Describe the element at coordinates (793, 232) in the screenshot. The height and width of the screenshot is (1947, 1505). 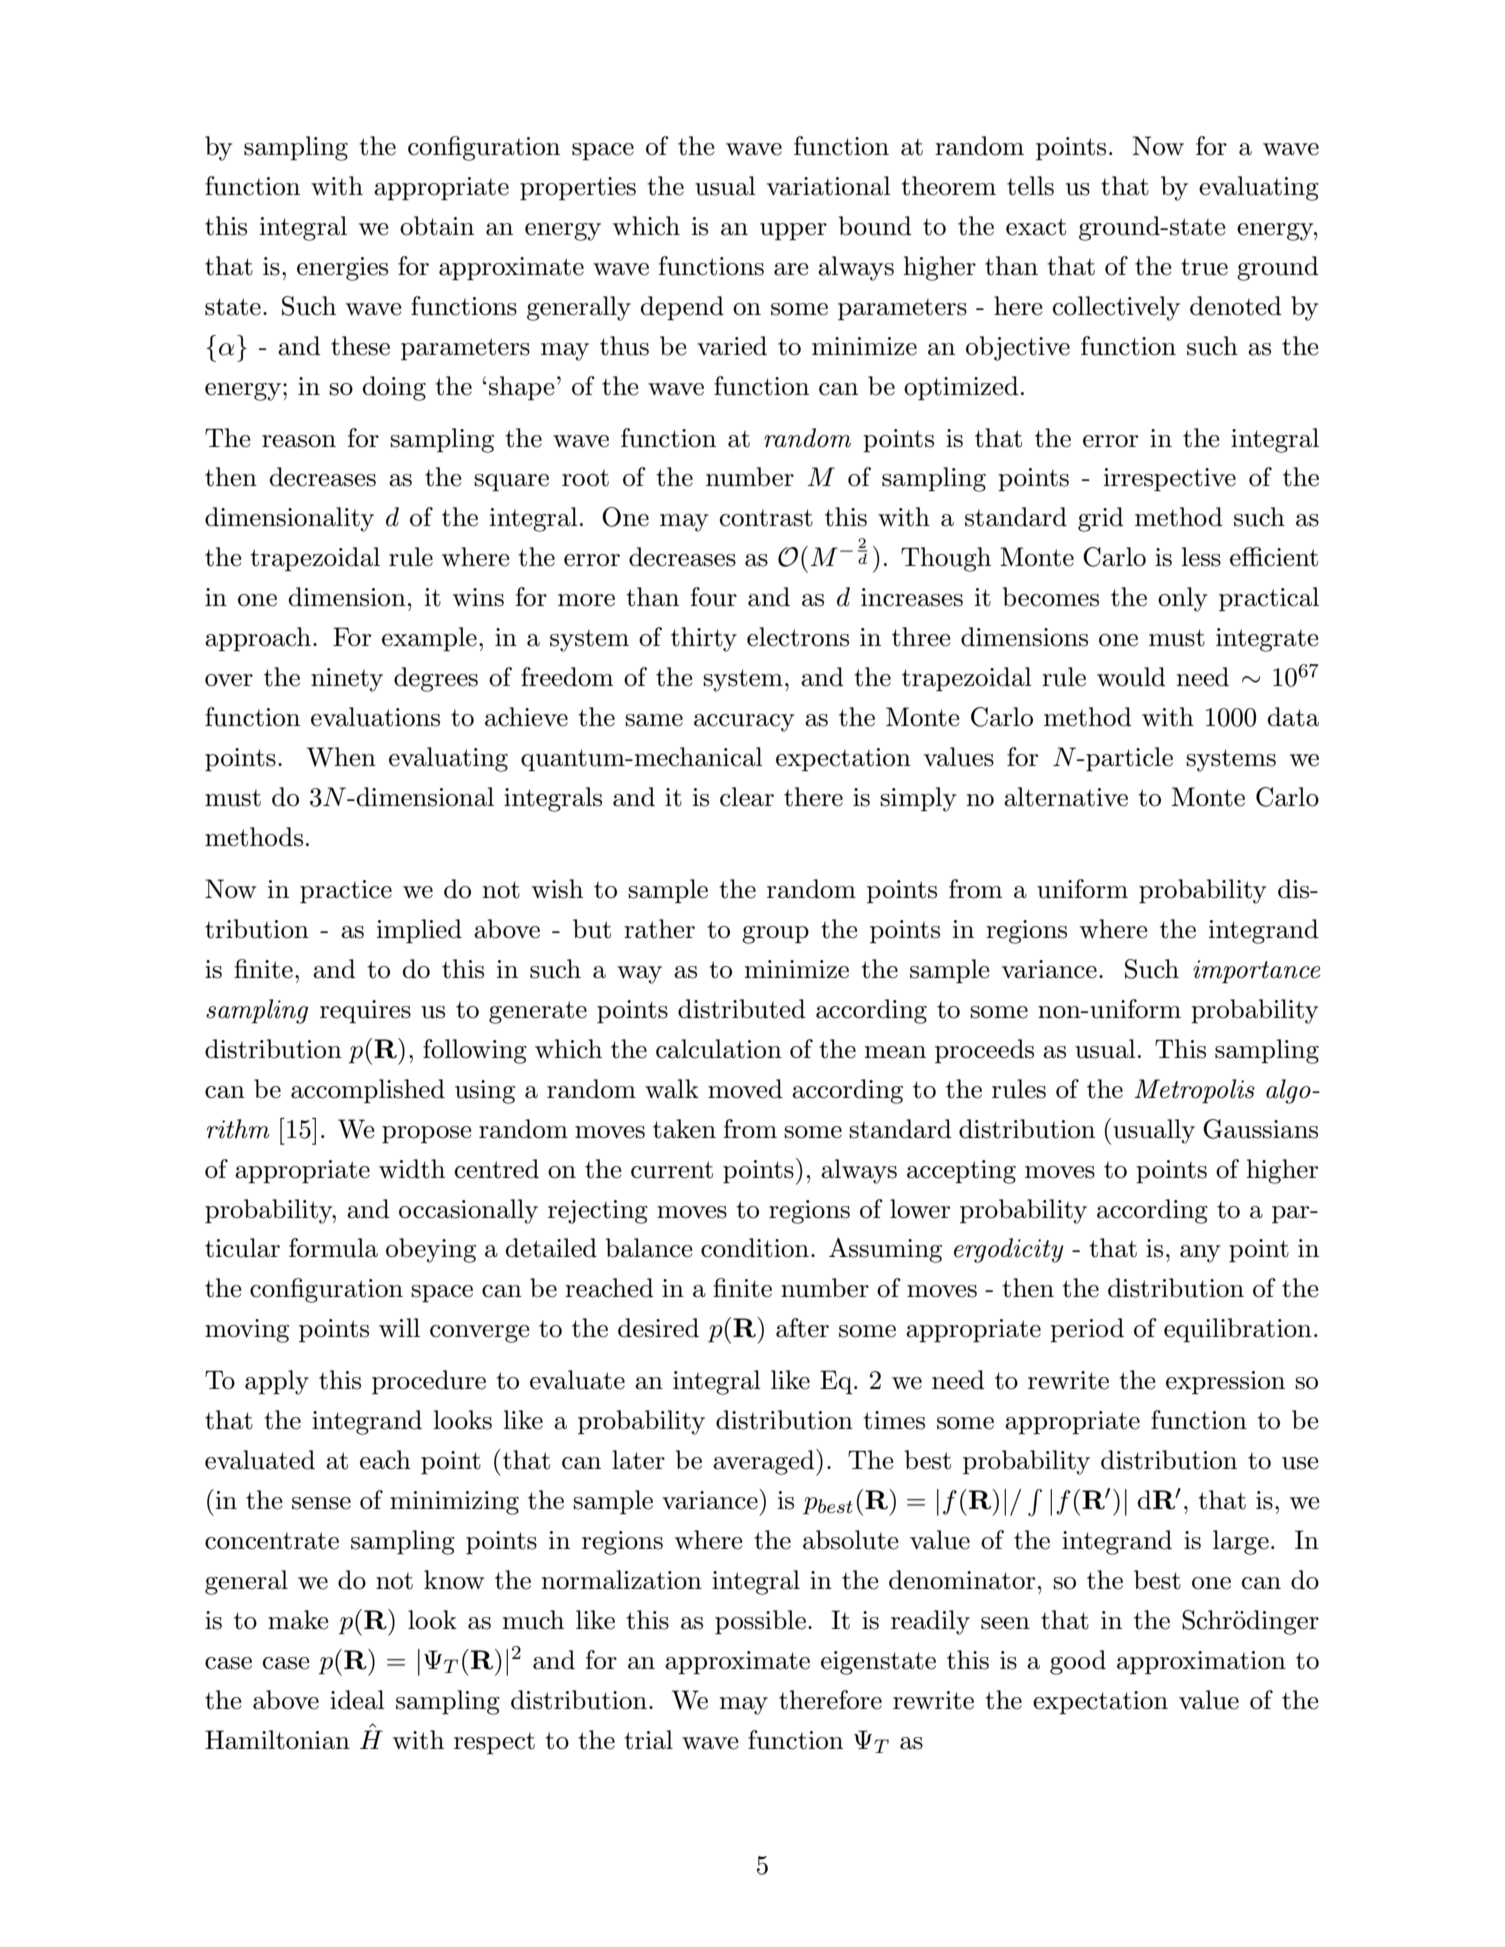
I see `upper` at that location.
